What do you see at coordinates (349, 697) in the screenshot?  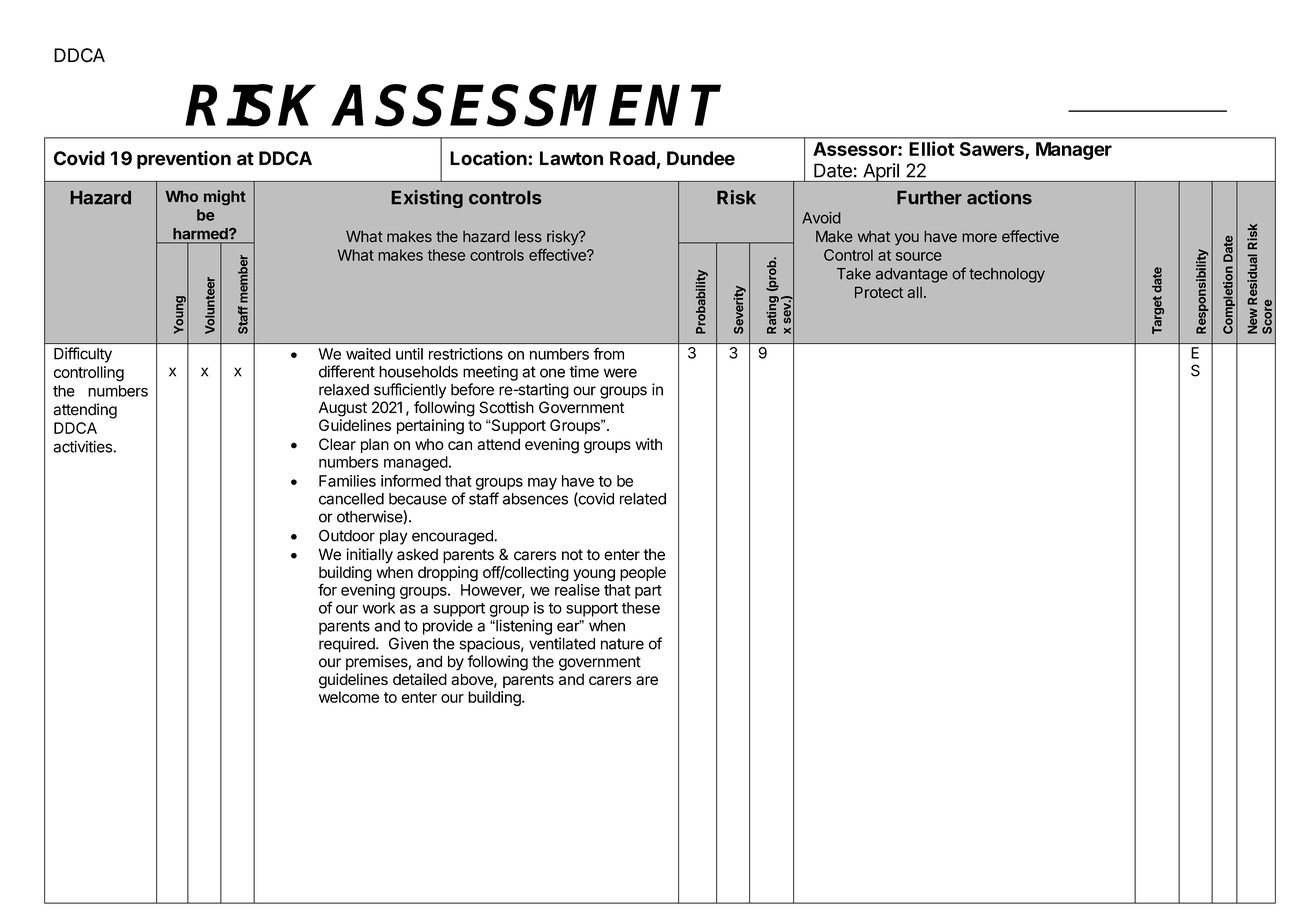 I see `welcome` at bounding box center [349, 697].
